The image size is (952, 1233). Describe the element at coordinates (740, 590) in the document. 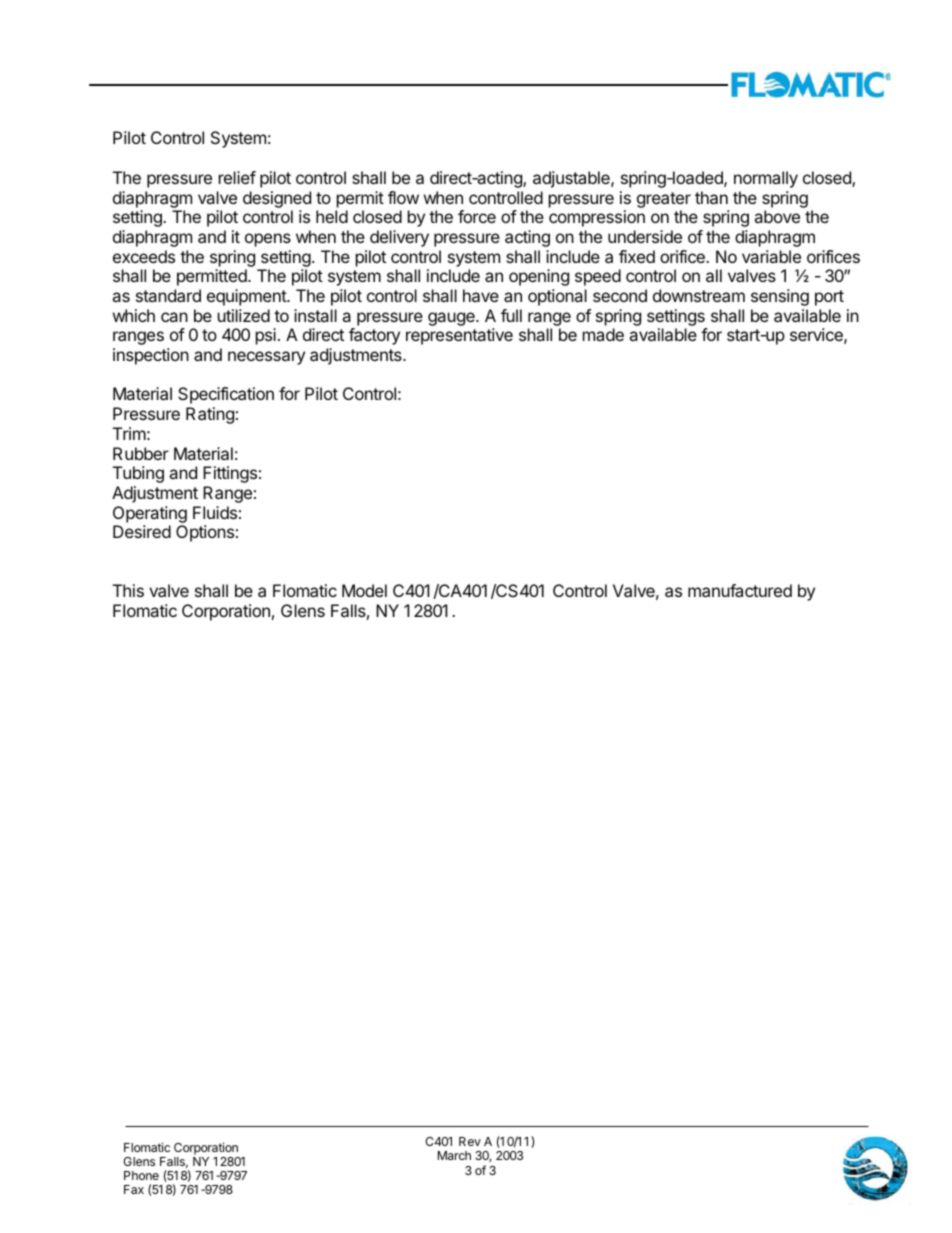

I see `manufactured` at that location.
